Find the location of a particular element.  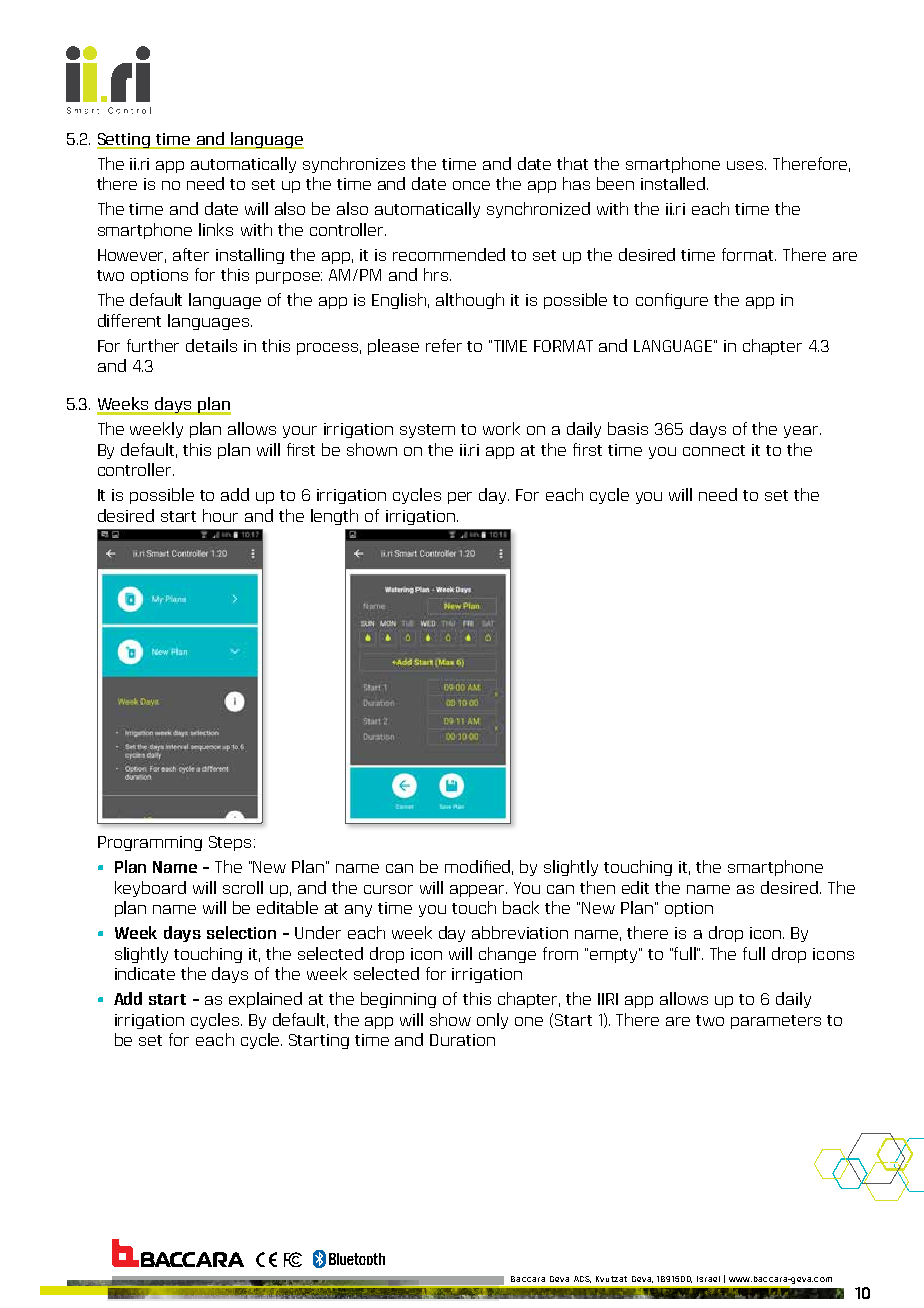

per is located at coordinates (460, 498).
